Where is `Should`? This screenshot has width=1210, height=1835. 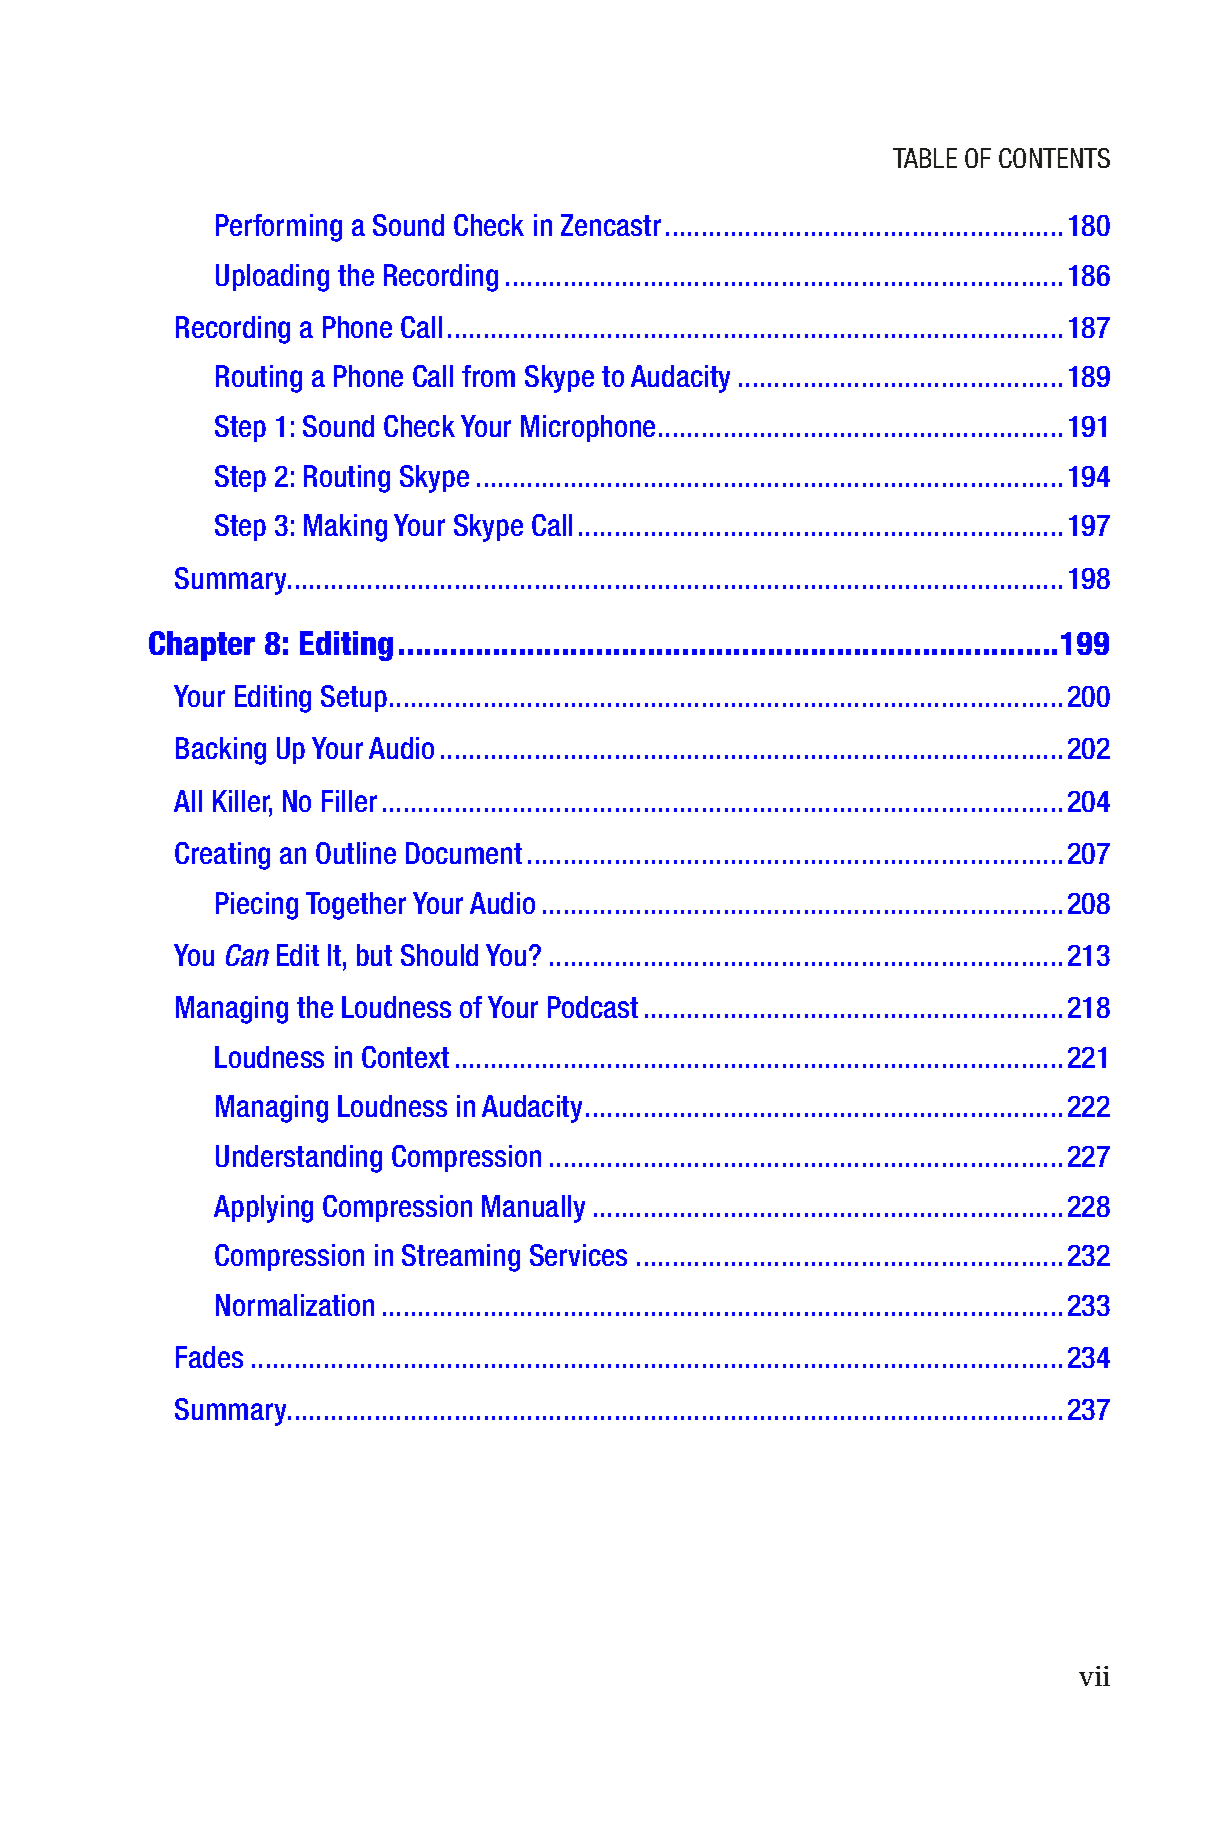 Should is located at coordinates (439, 955).
